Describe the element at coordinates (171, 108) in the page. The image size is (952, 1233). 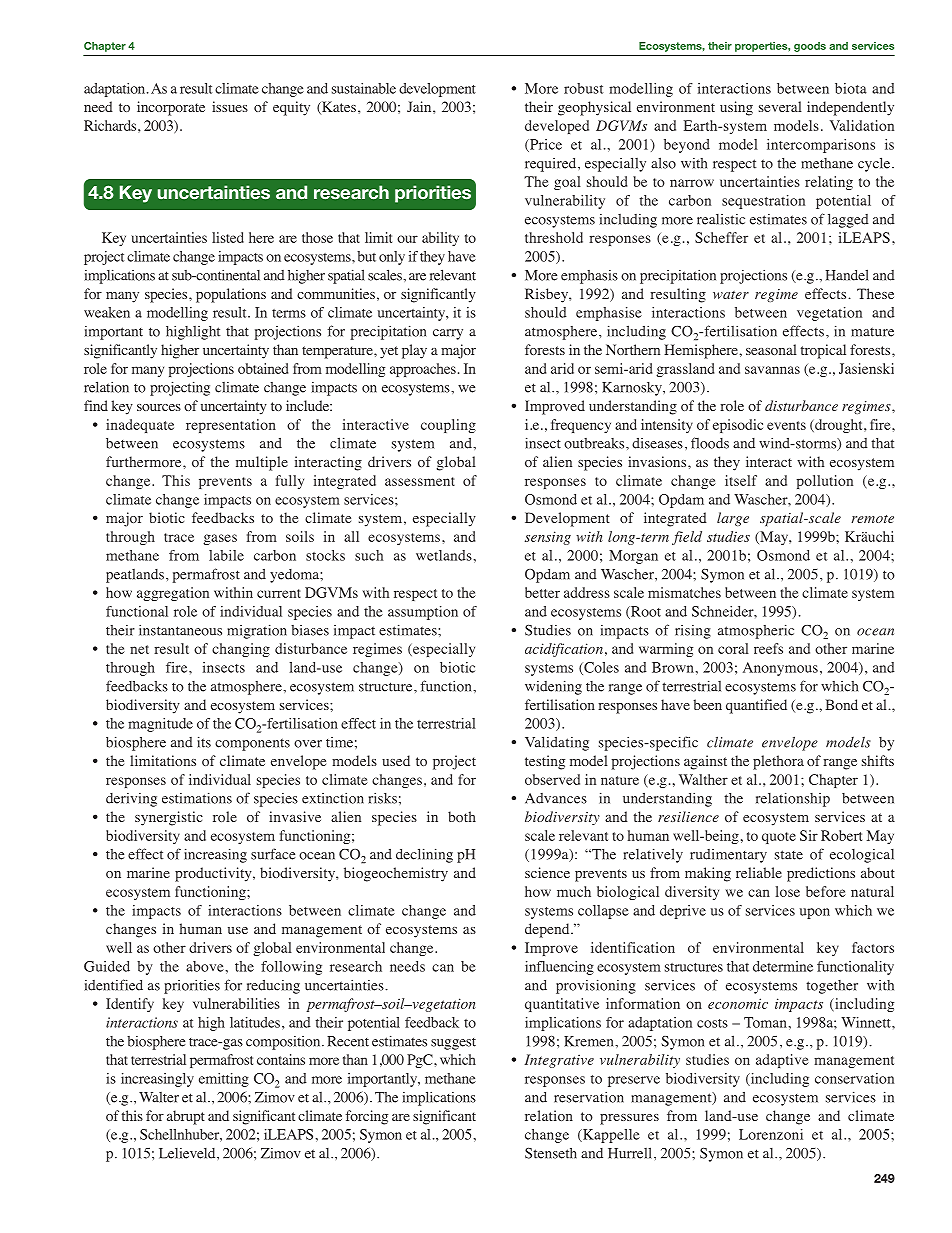
I see `incorporate` at that location.
